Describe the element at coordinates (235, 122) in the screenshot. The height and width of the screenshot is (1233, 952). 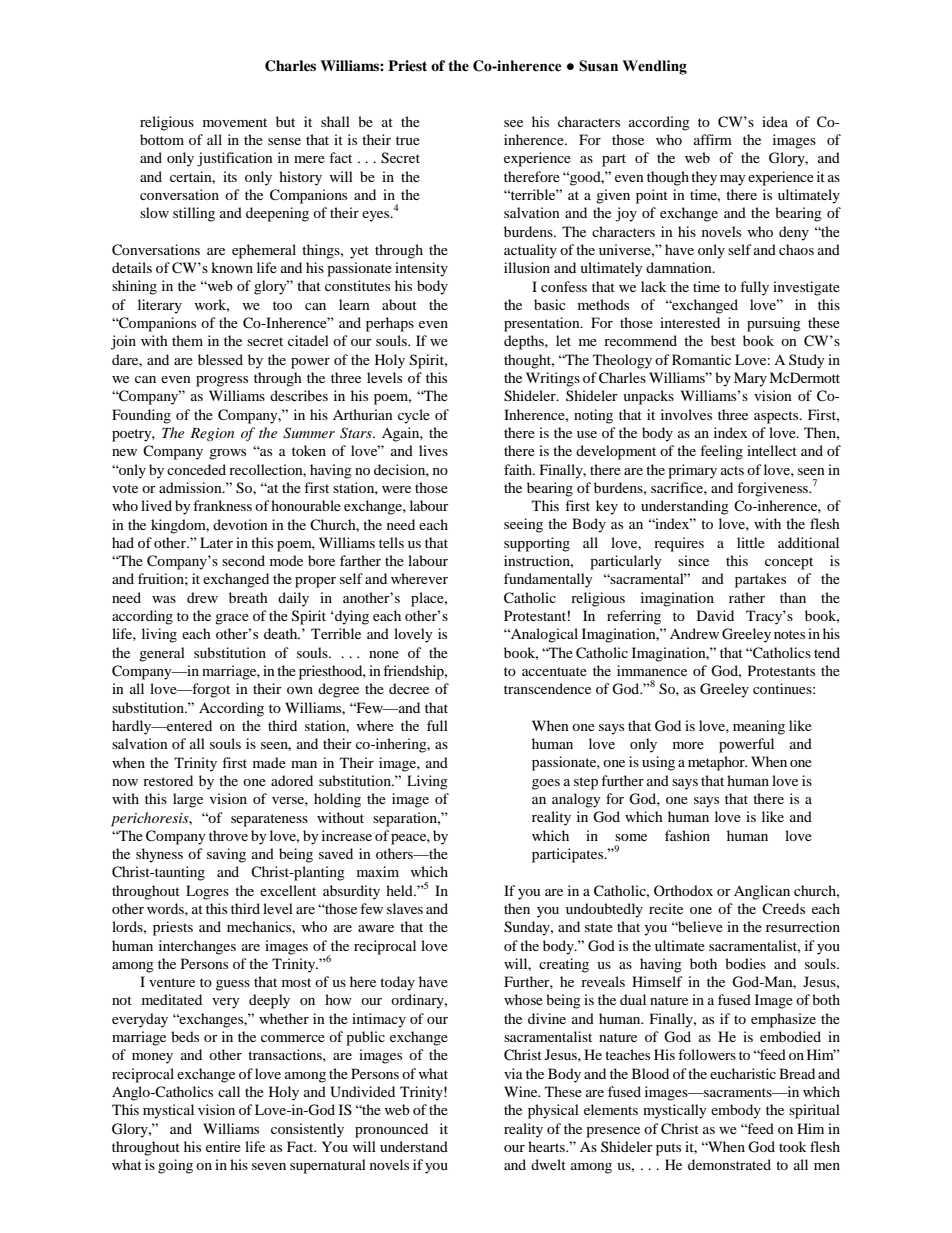
I see `movement` at that location.
